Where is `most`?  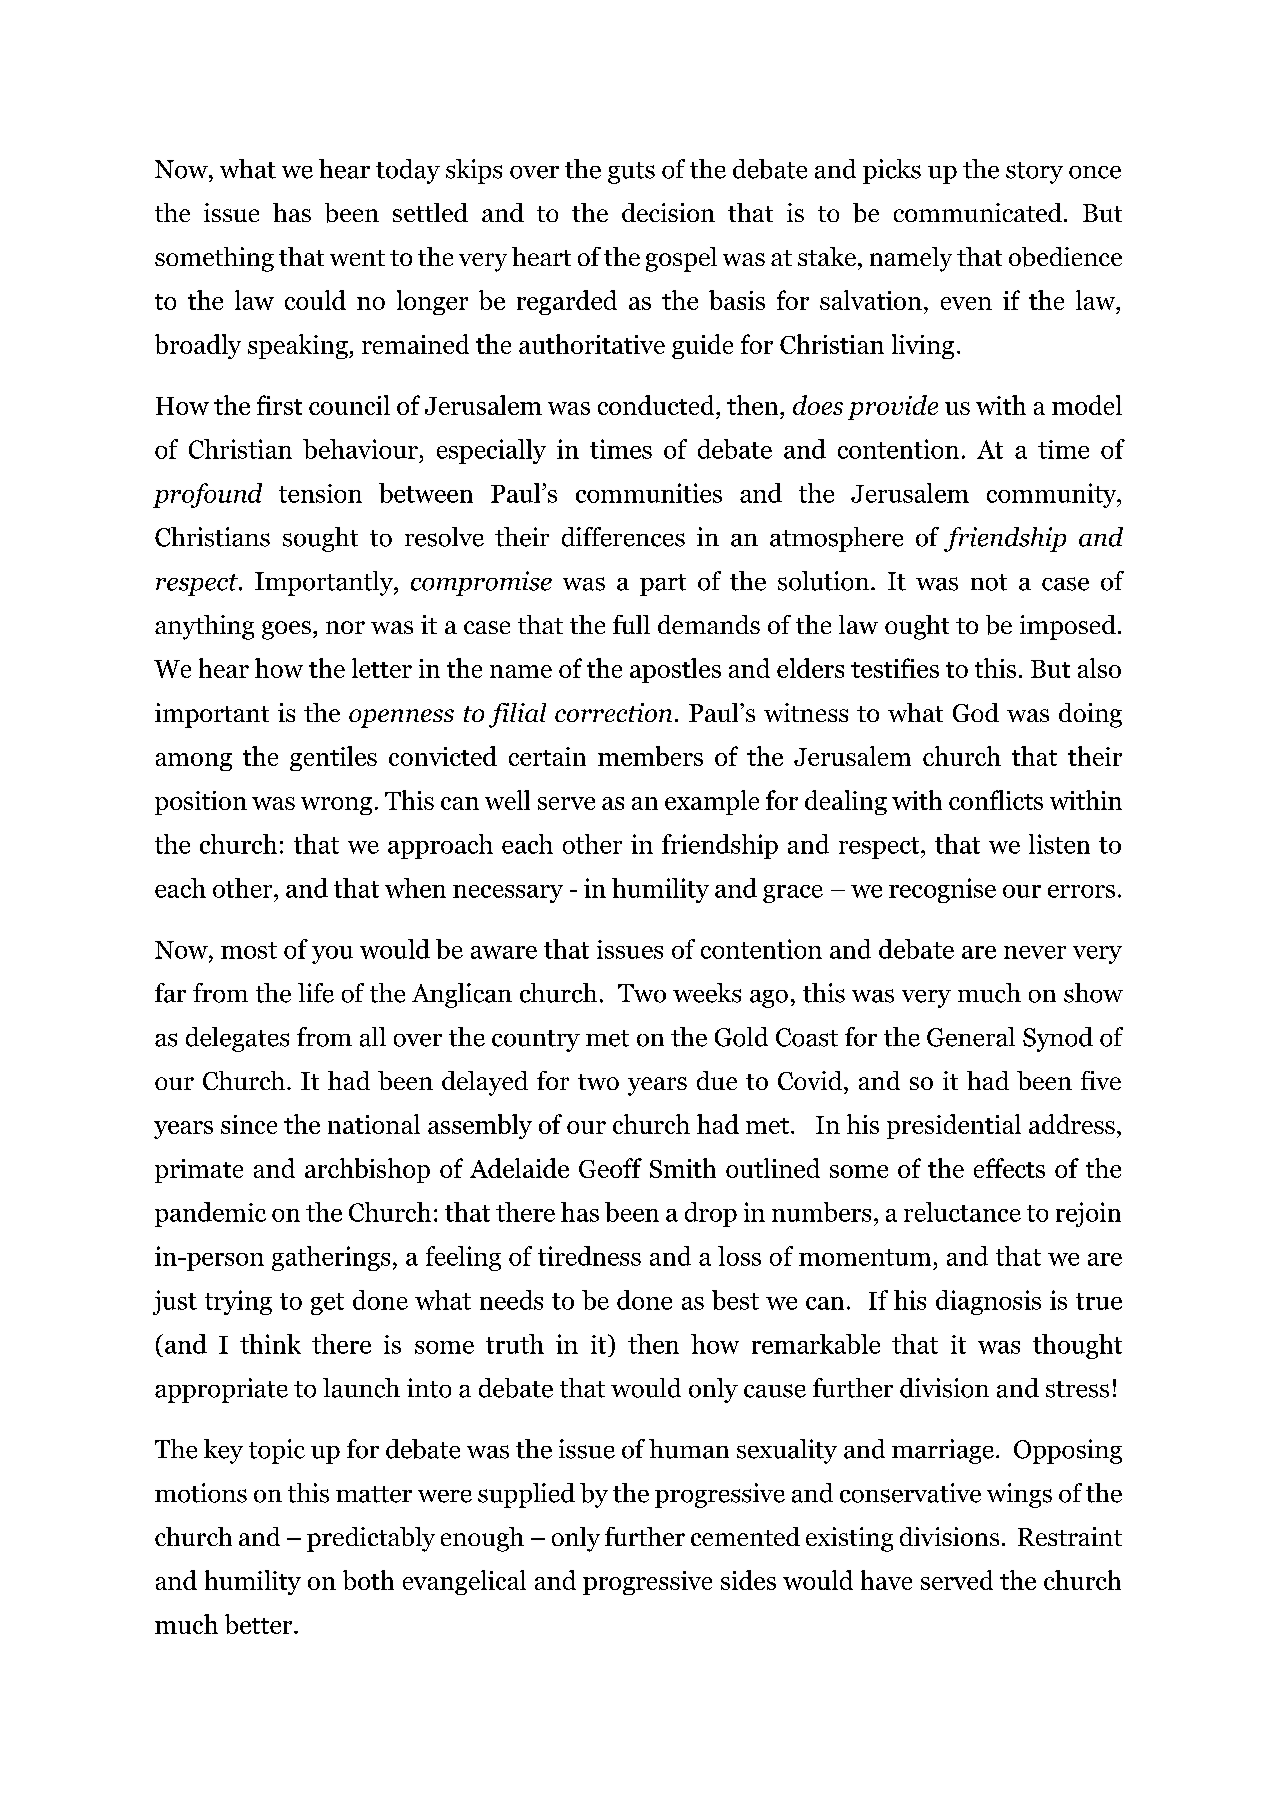
most is located at coordinates (249, 950).
